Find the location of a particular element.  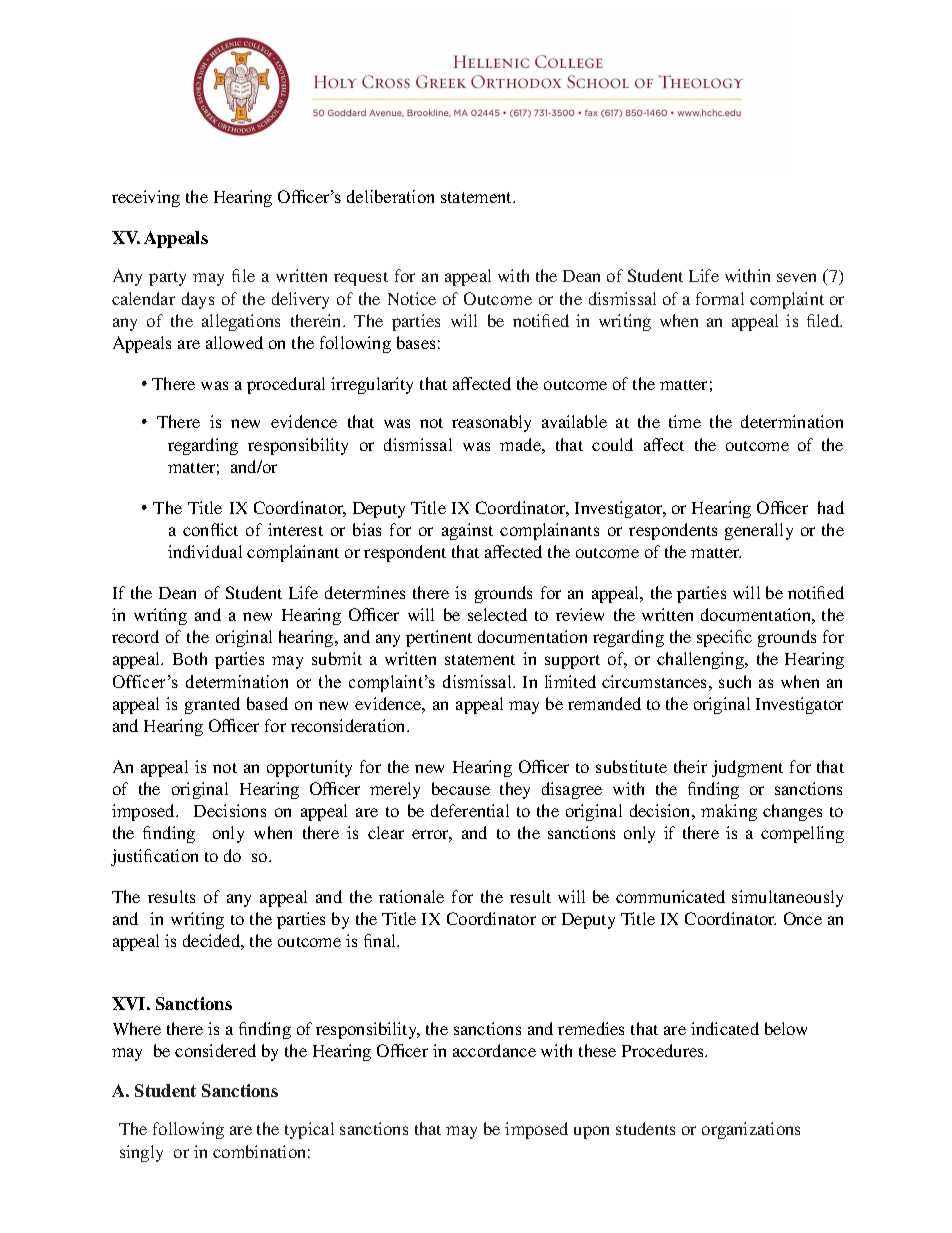

deliberation is located at coordinates (390, 196).
